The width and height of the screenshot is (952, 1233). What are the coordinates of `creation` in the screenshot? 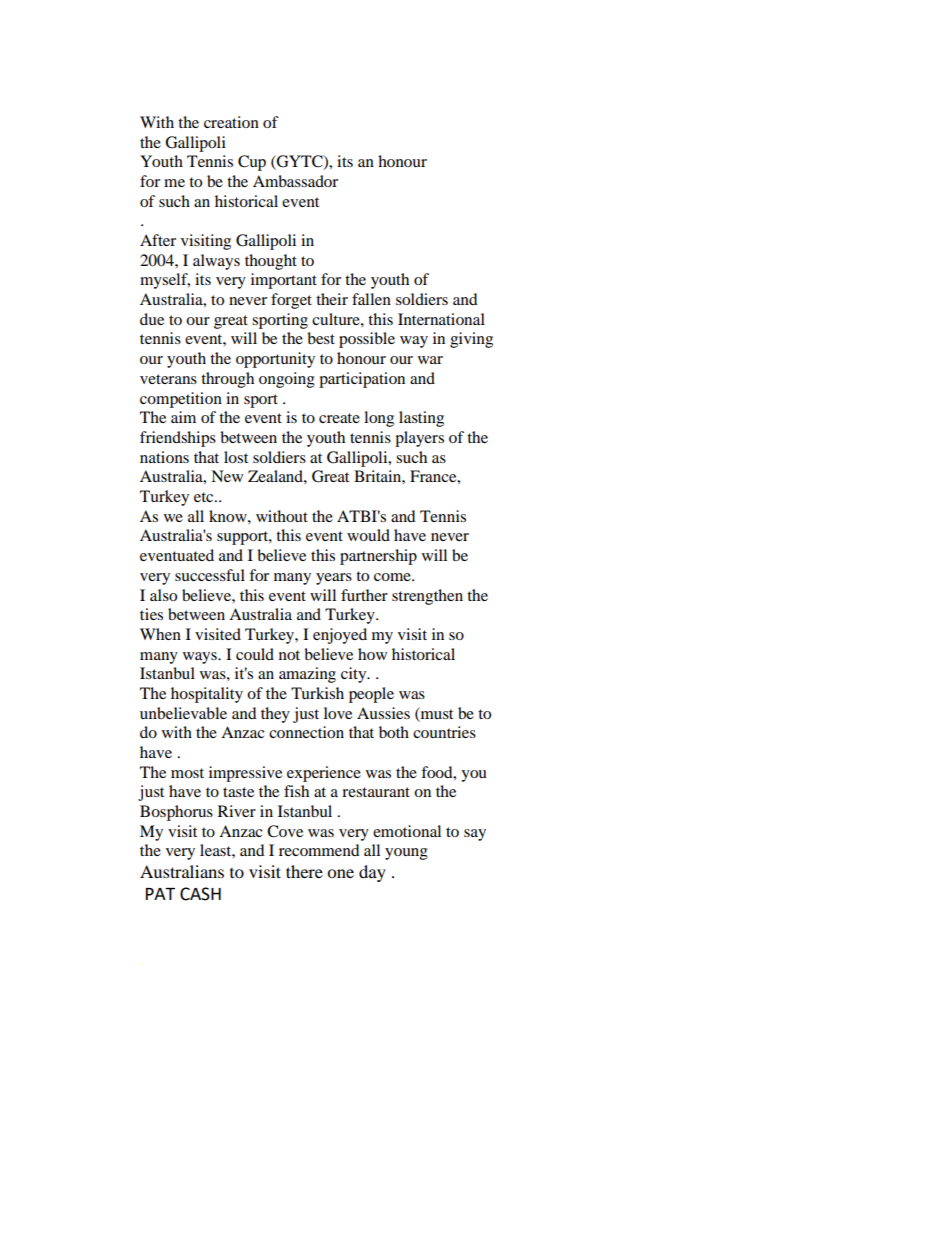 It's located at (231, 122).
